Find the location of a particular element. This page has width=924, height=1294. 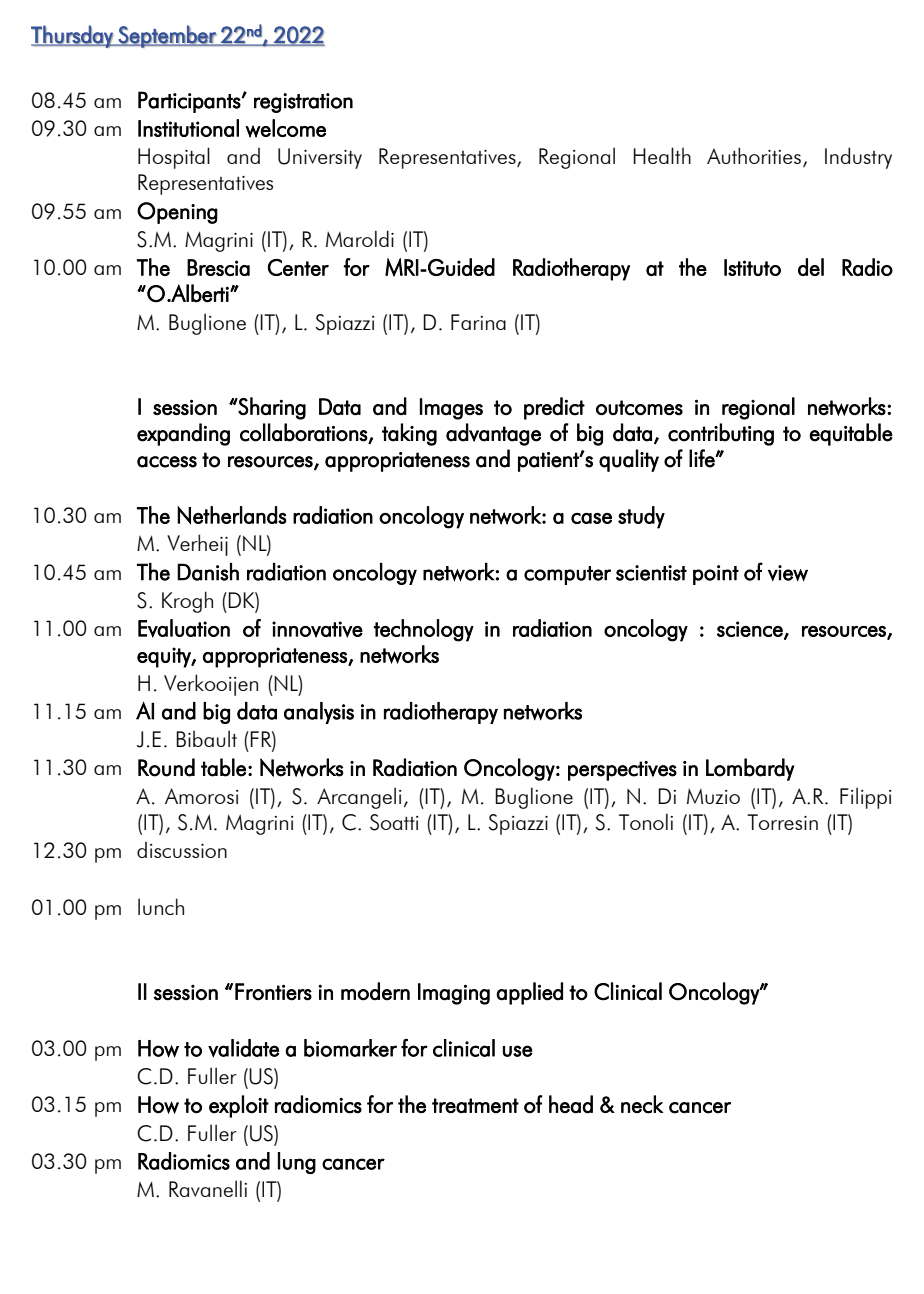

exploit is located at coordinates (239, 1106).
